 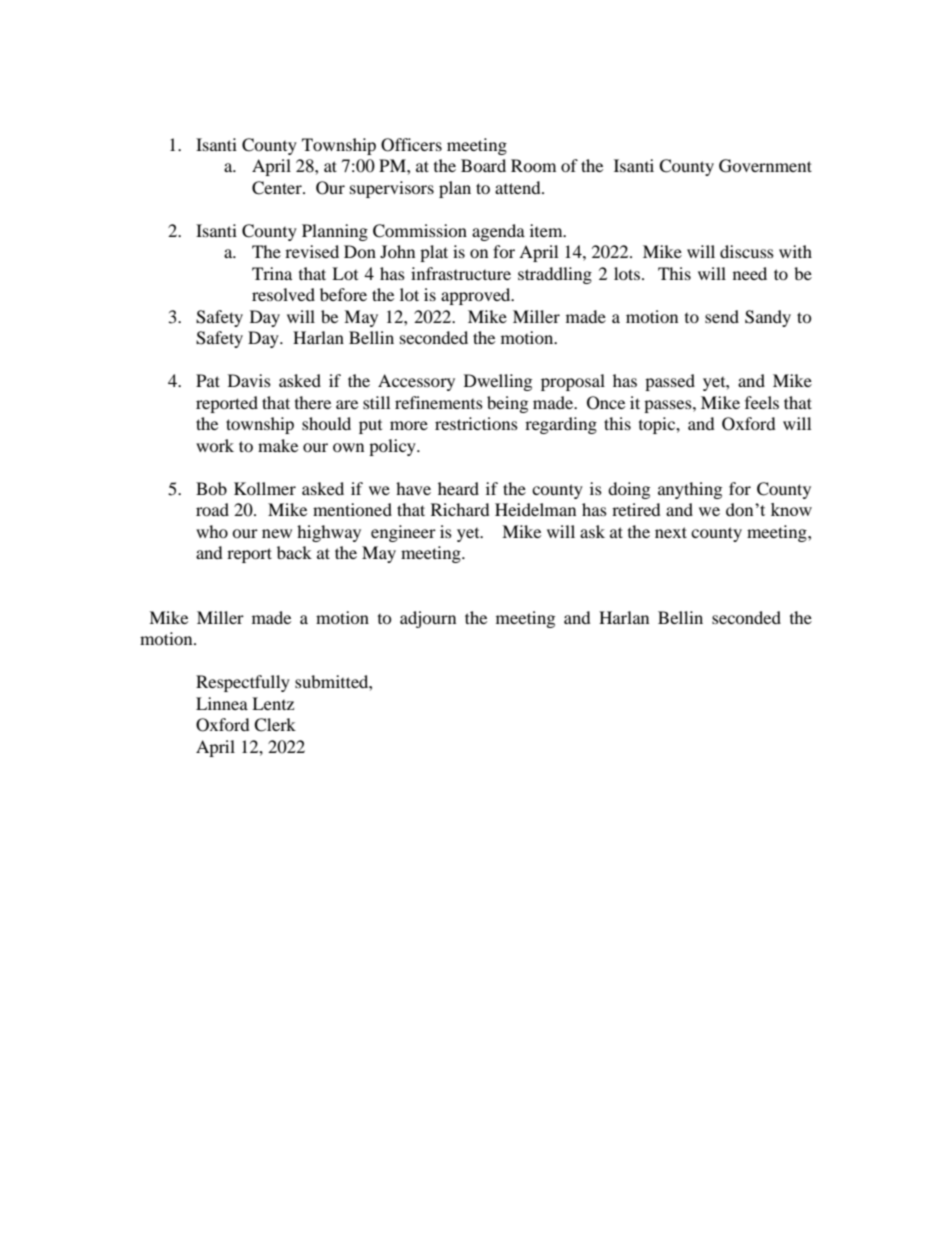 I want to click on Government, so click(x=765, y=166).
